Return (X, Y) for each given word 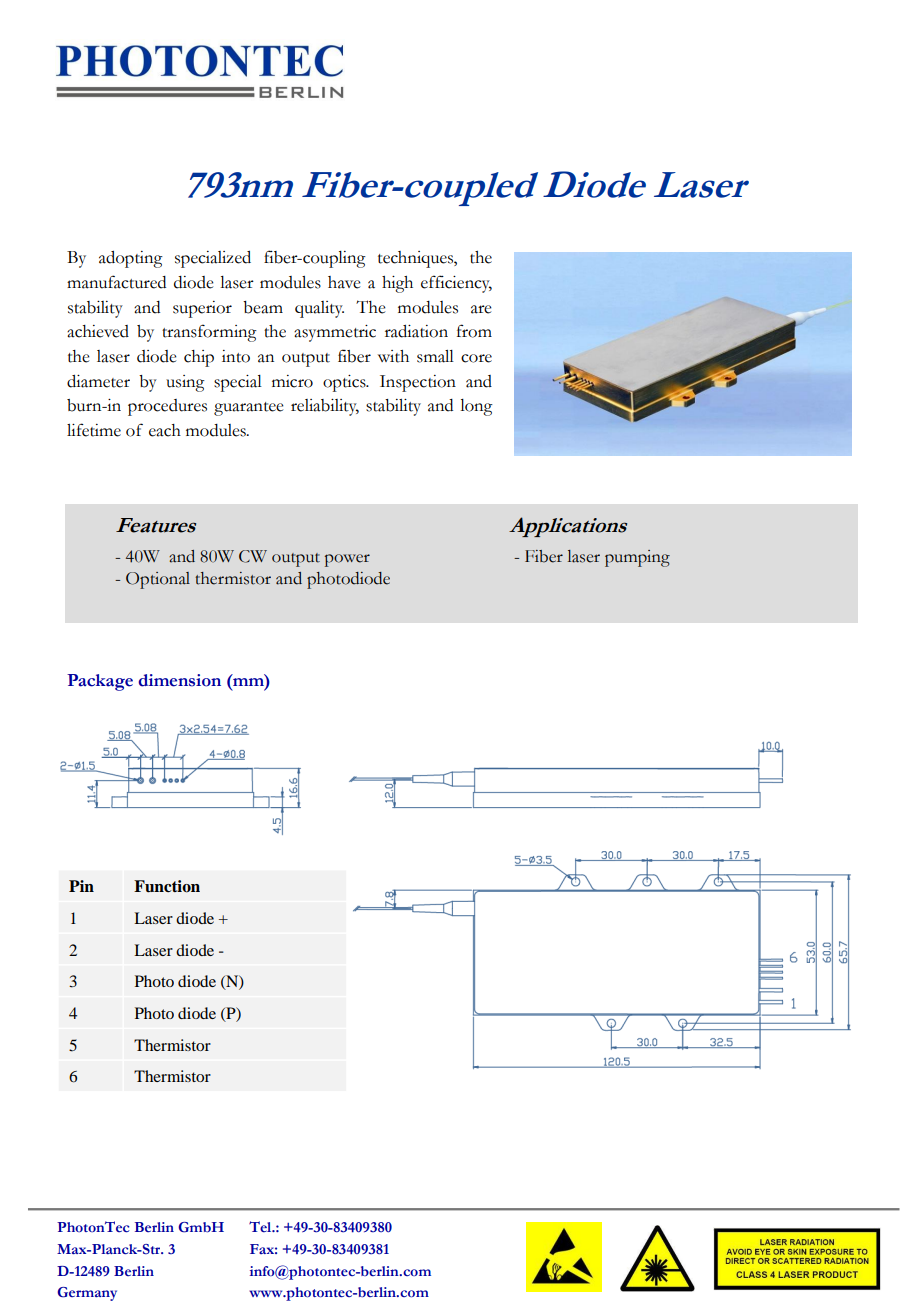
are (481, 309)
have (344, 282)
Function (167, 886)
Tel (261, 1227)
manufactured (116, 282)
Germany (87, 1294)
